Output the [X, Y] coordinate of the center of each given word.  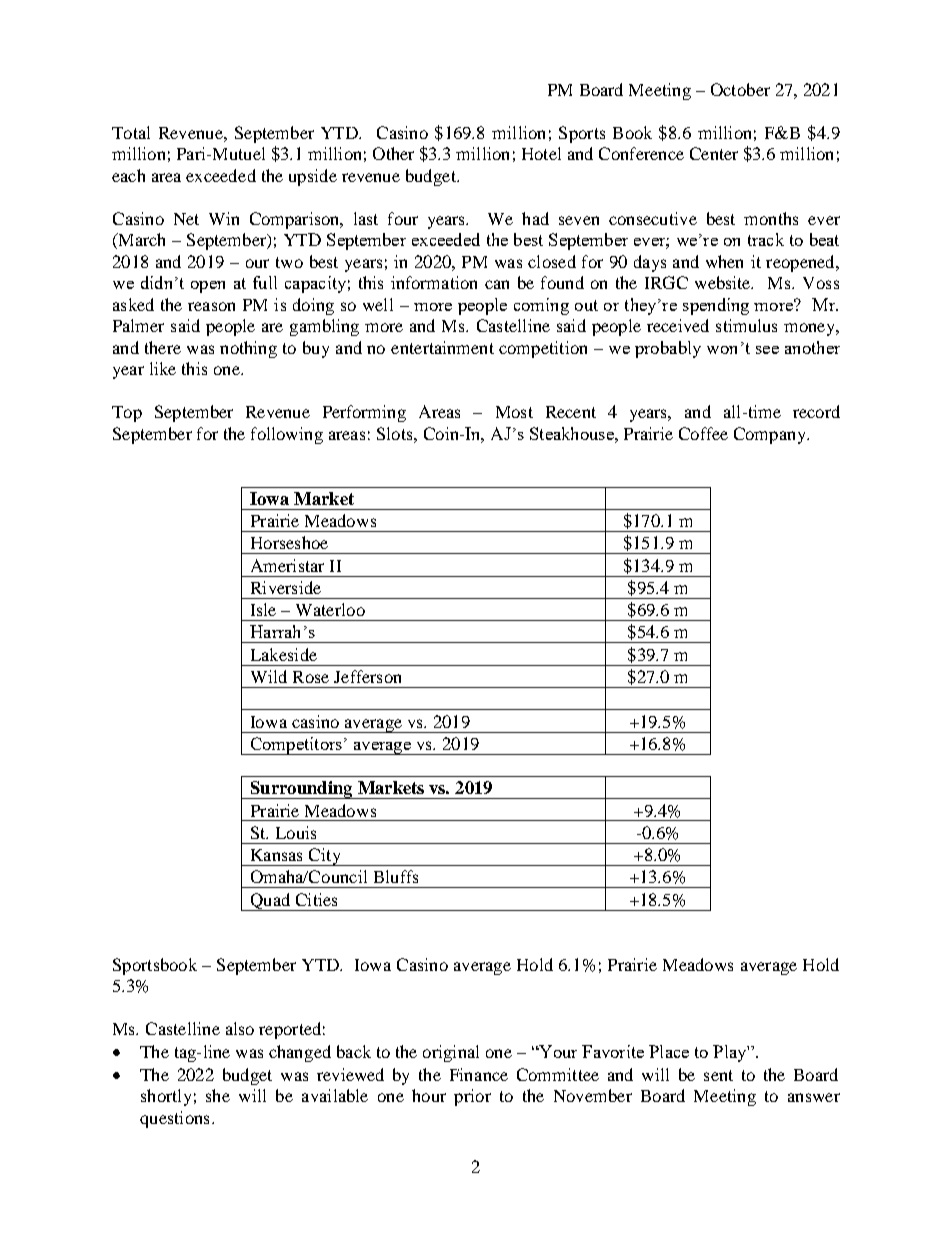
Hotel [541, 153]
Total [131, 132]
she [218, 1095]
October [740, 89]
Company [771, 435]
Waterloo [330, 609]
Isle [263, 609]
